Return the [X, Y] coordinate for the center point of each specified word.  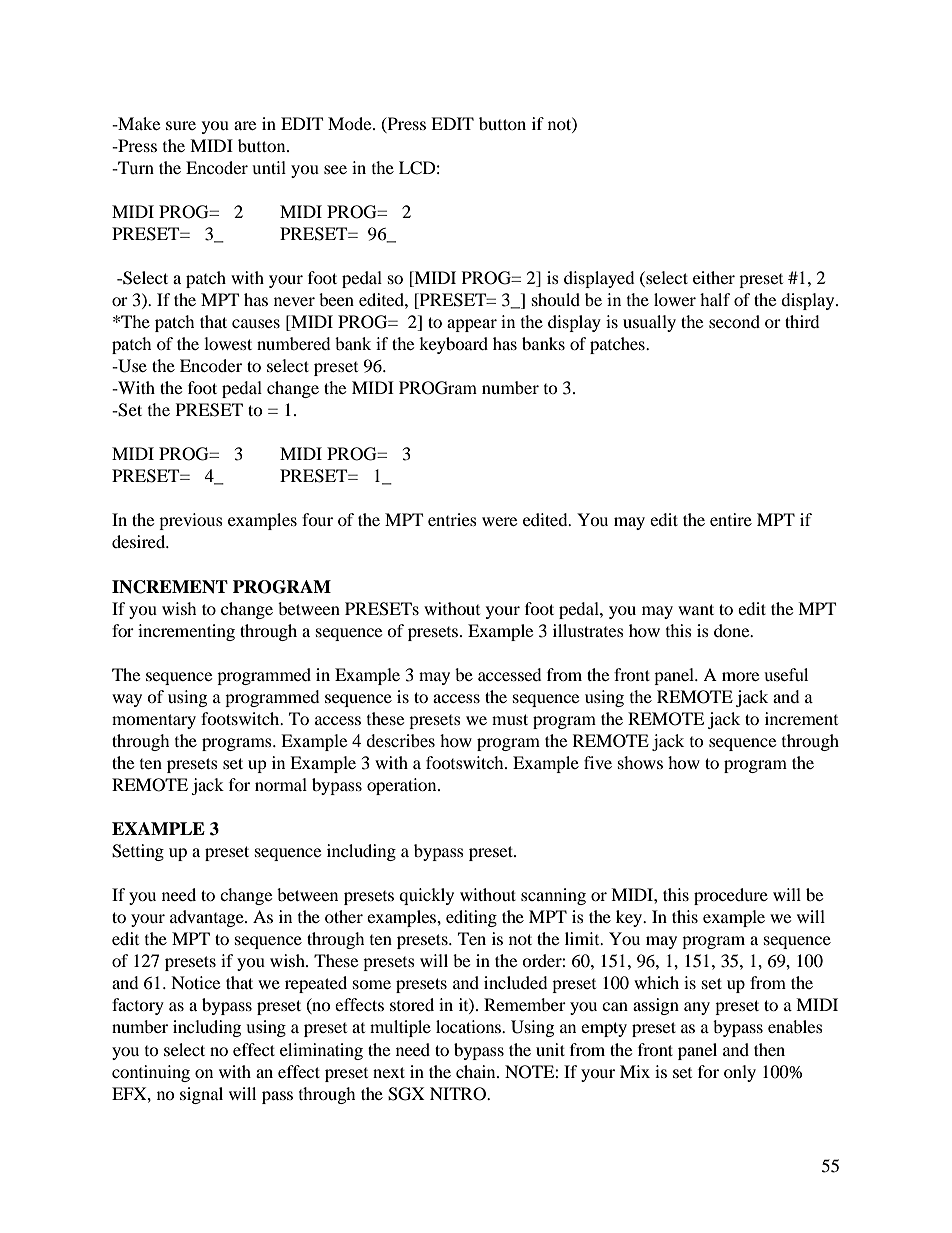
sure [181, 125]
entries [452, 519]
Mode [351, 123]
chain [477, 1071]
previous [191, 521]
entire [731, 519]
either [714, 277]
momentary [154, 721]
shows [640, 762]
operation [403, 786]
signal [201, 1095]
